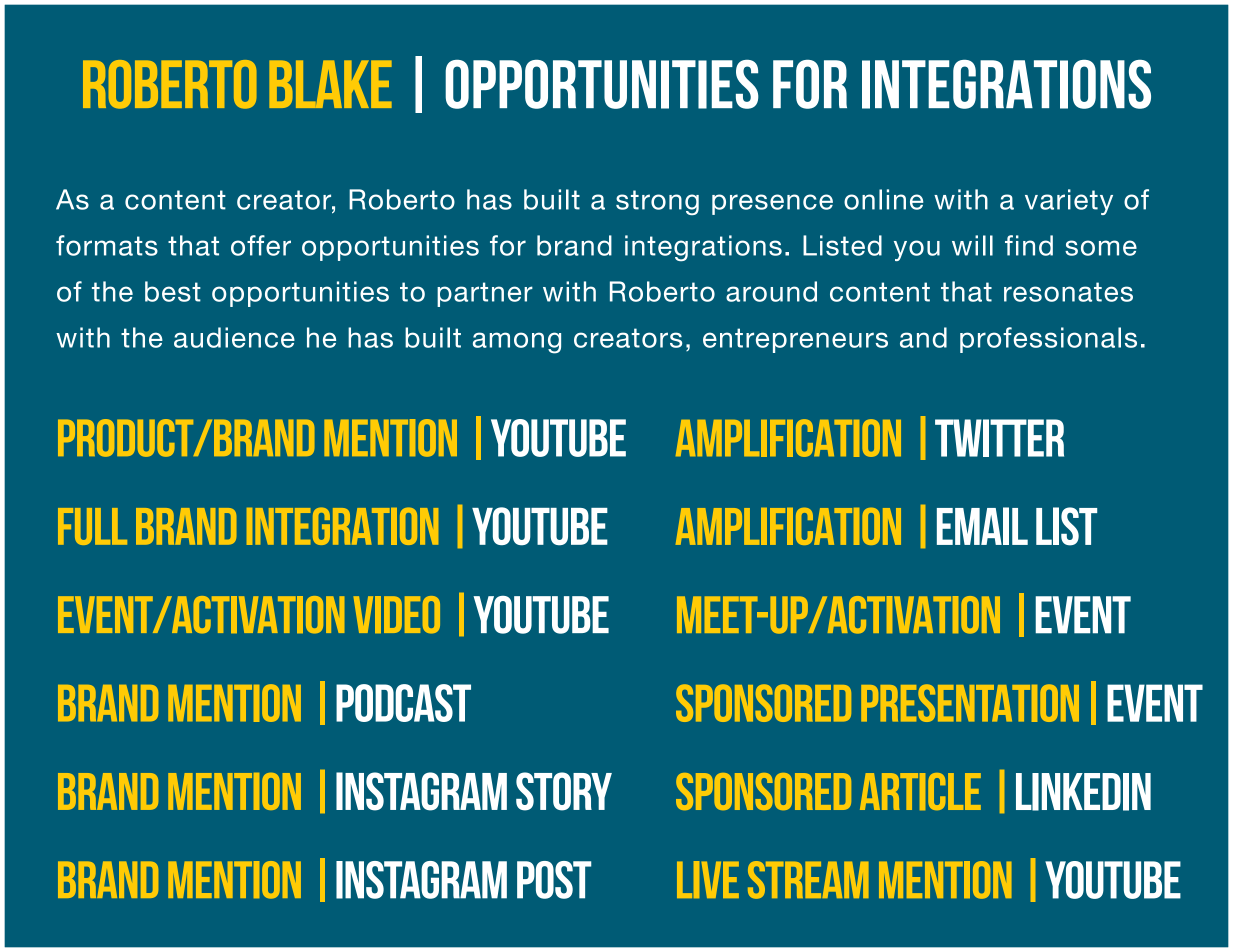 The height and width of the screenshot is (952, 1233). What do you see at coordinates (517, 343) in the screenshot?
I see `among` at bounding box center [517, 343].
